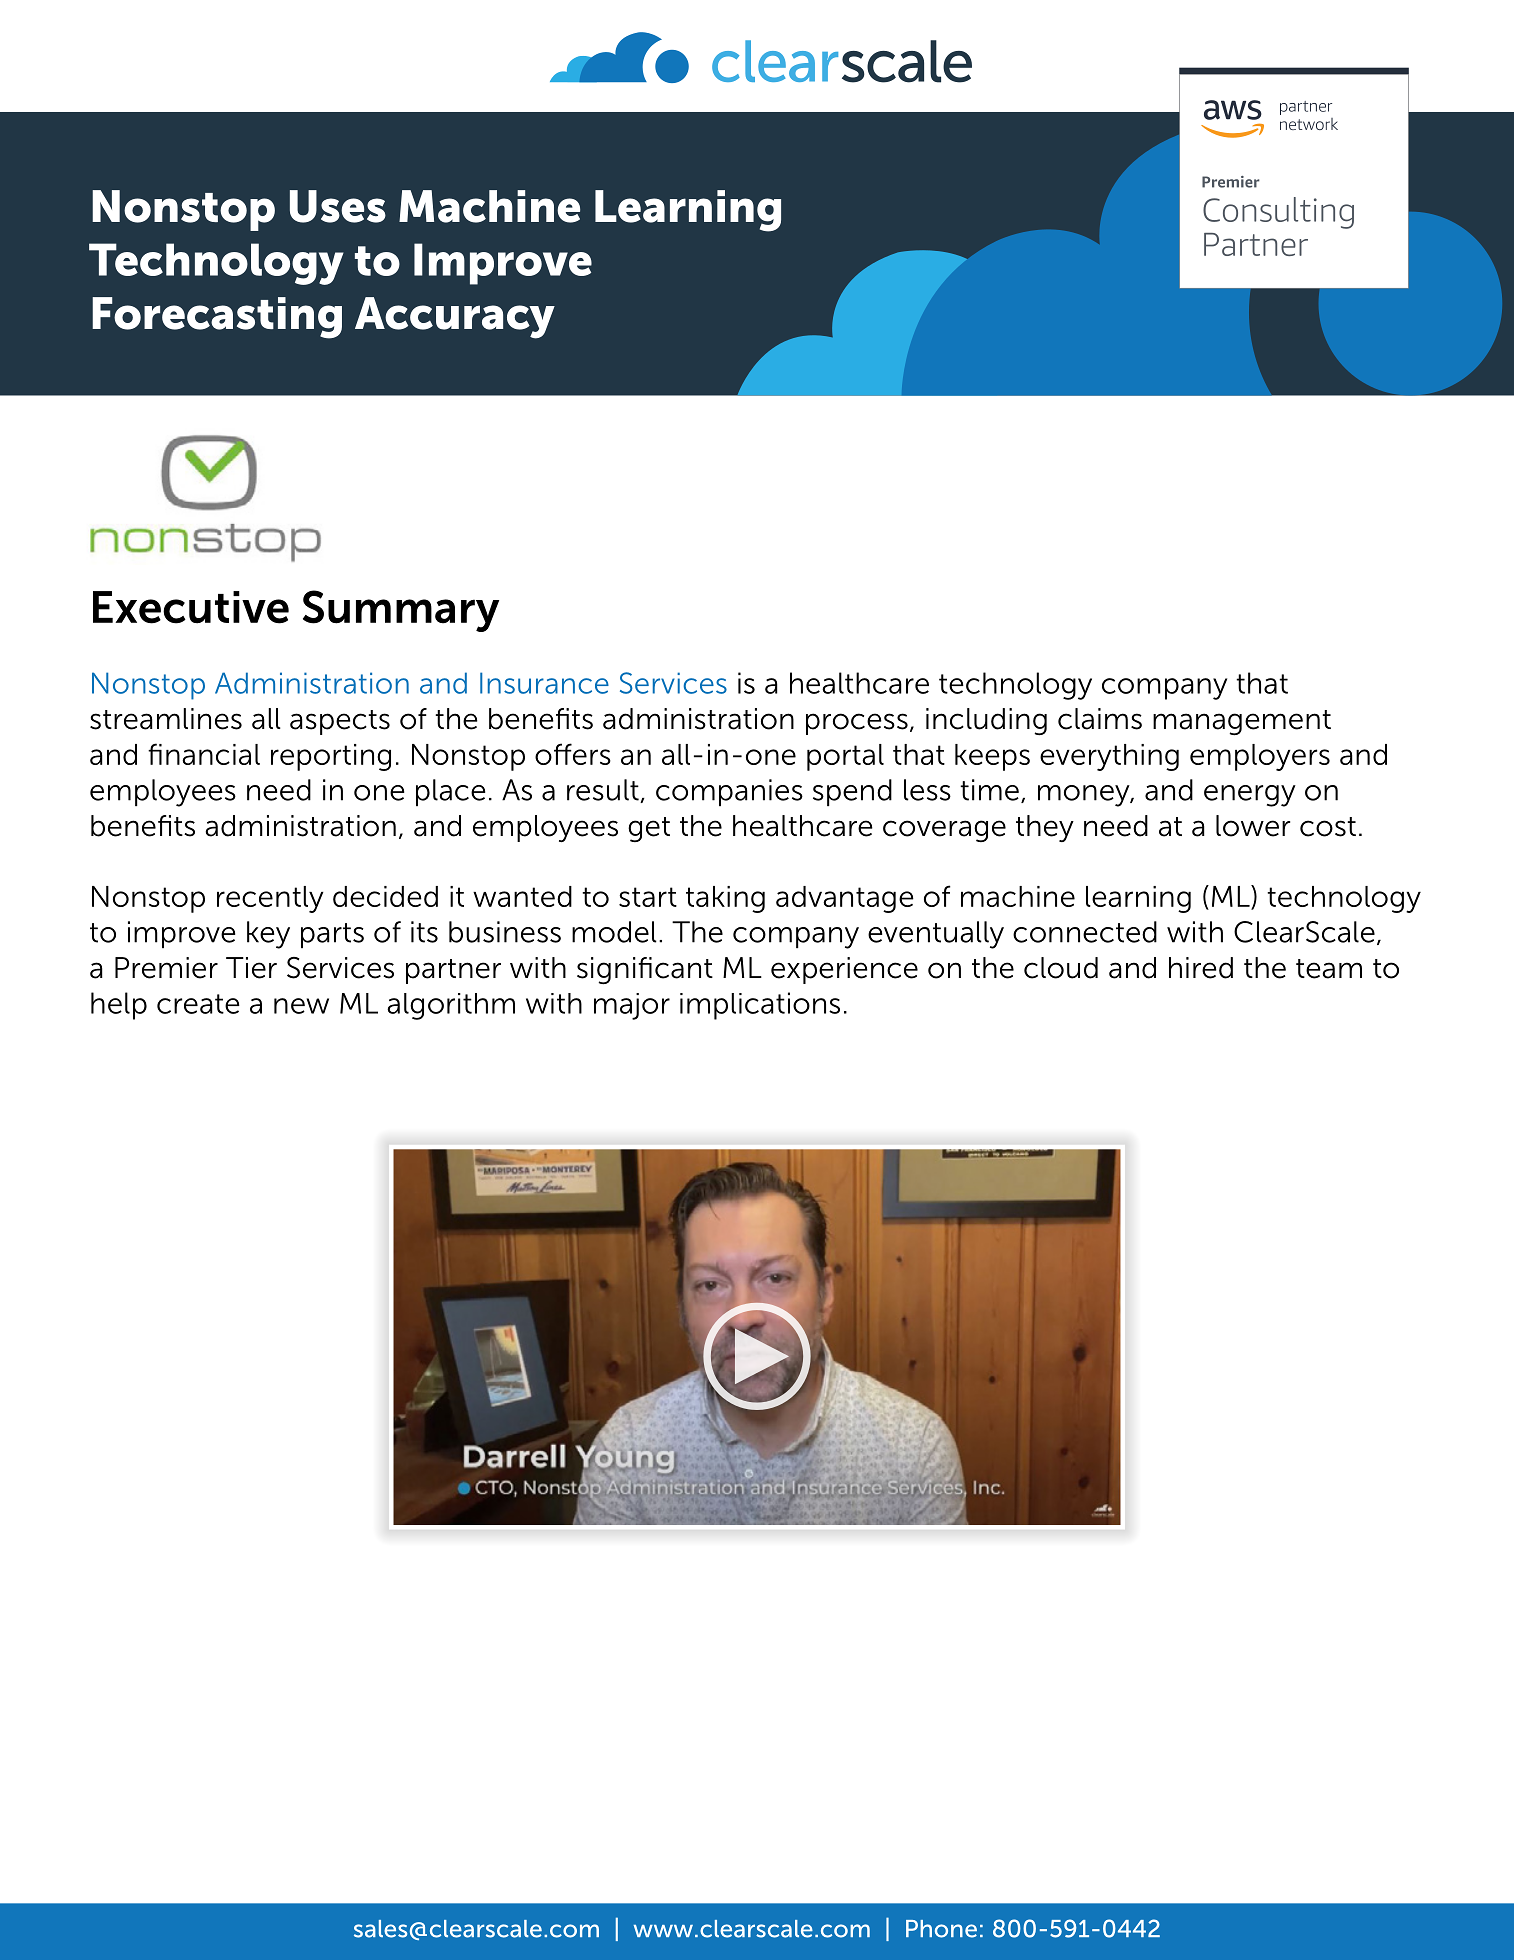  Describe the element at coordinates (1201, 968) in the screenshot. I see `hired` at that location.
